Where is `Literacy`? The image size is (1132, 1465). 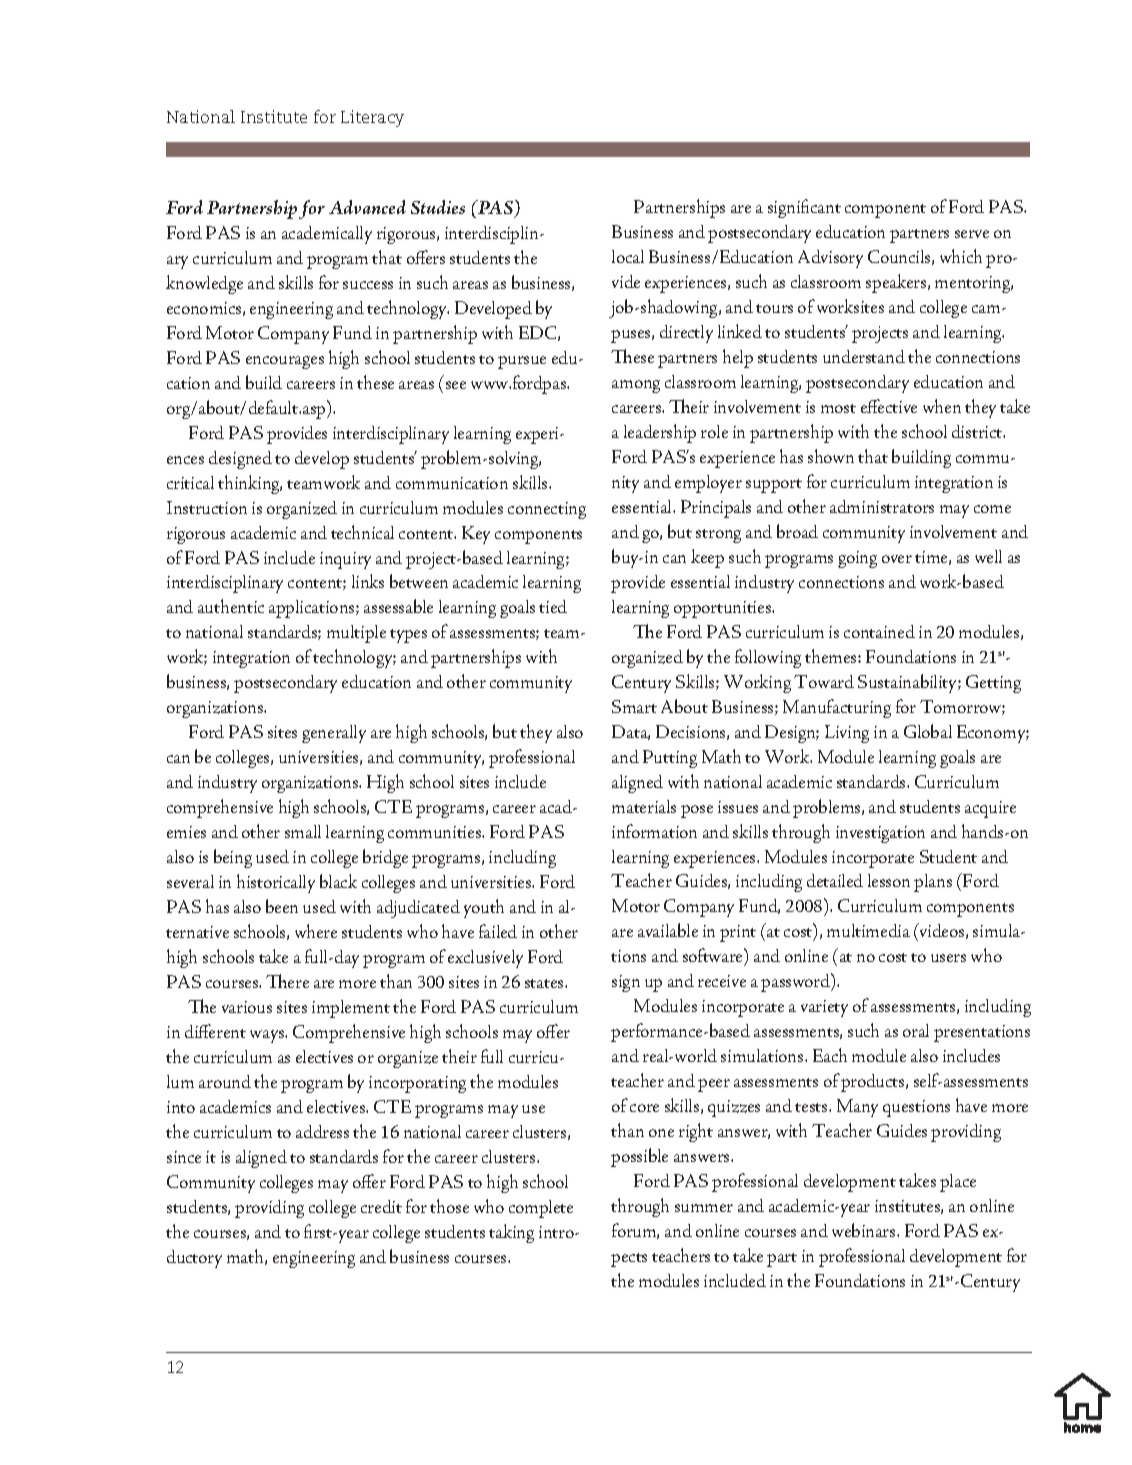
Literacy is located at coordinates (372, 118).
